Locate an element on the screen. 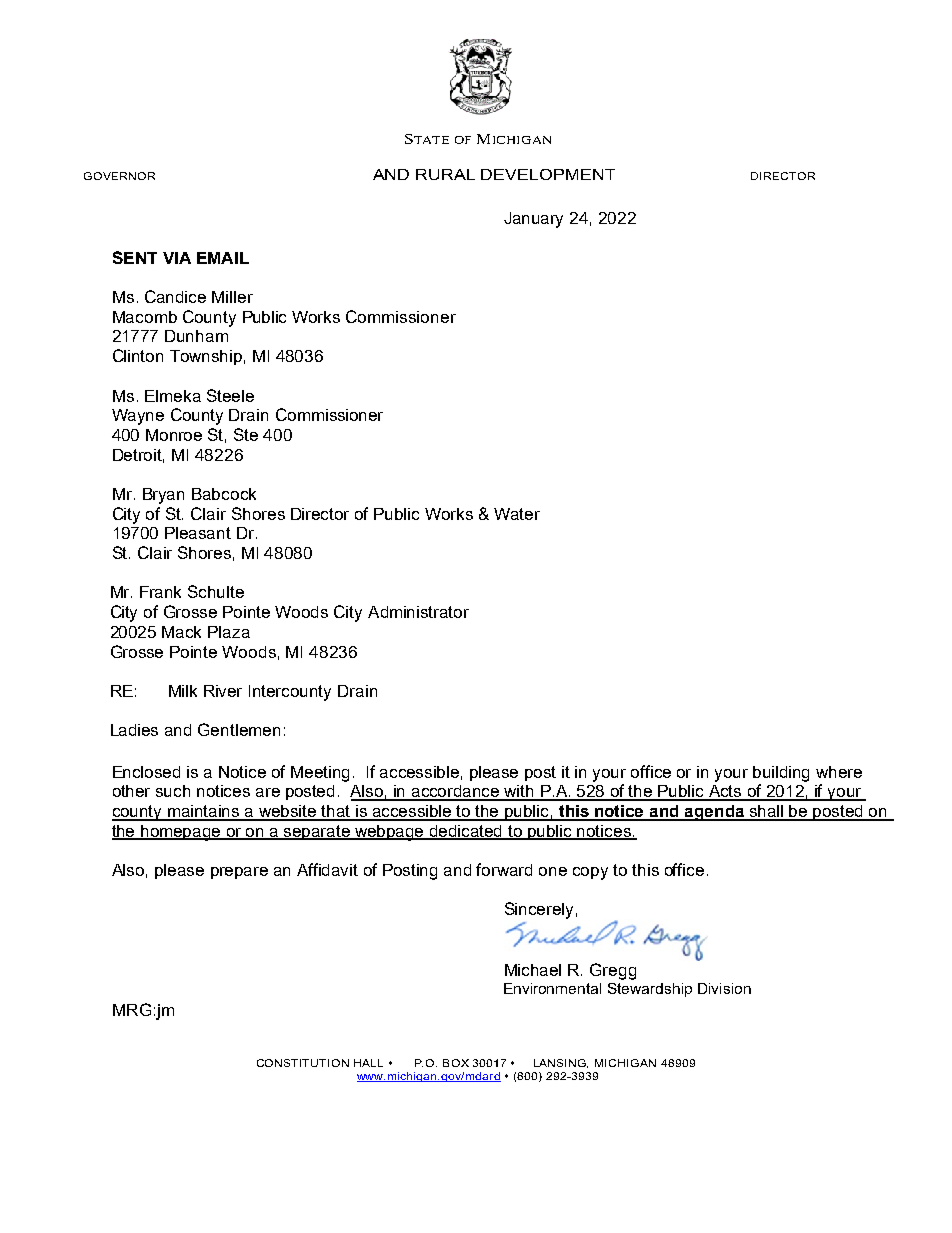 This screenshot has width=952, height=1233. Division is located at coordinates (724, 988).
